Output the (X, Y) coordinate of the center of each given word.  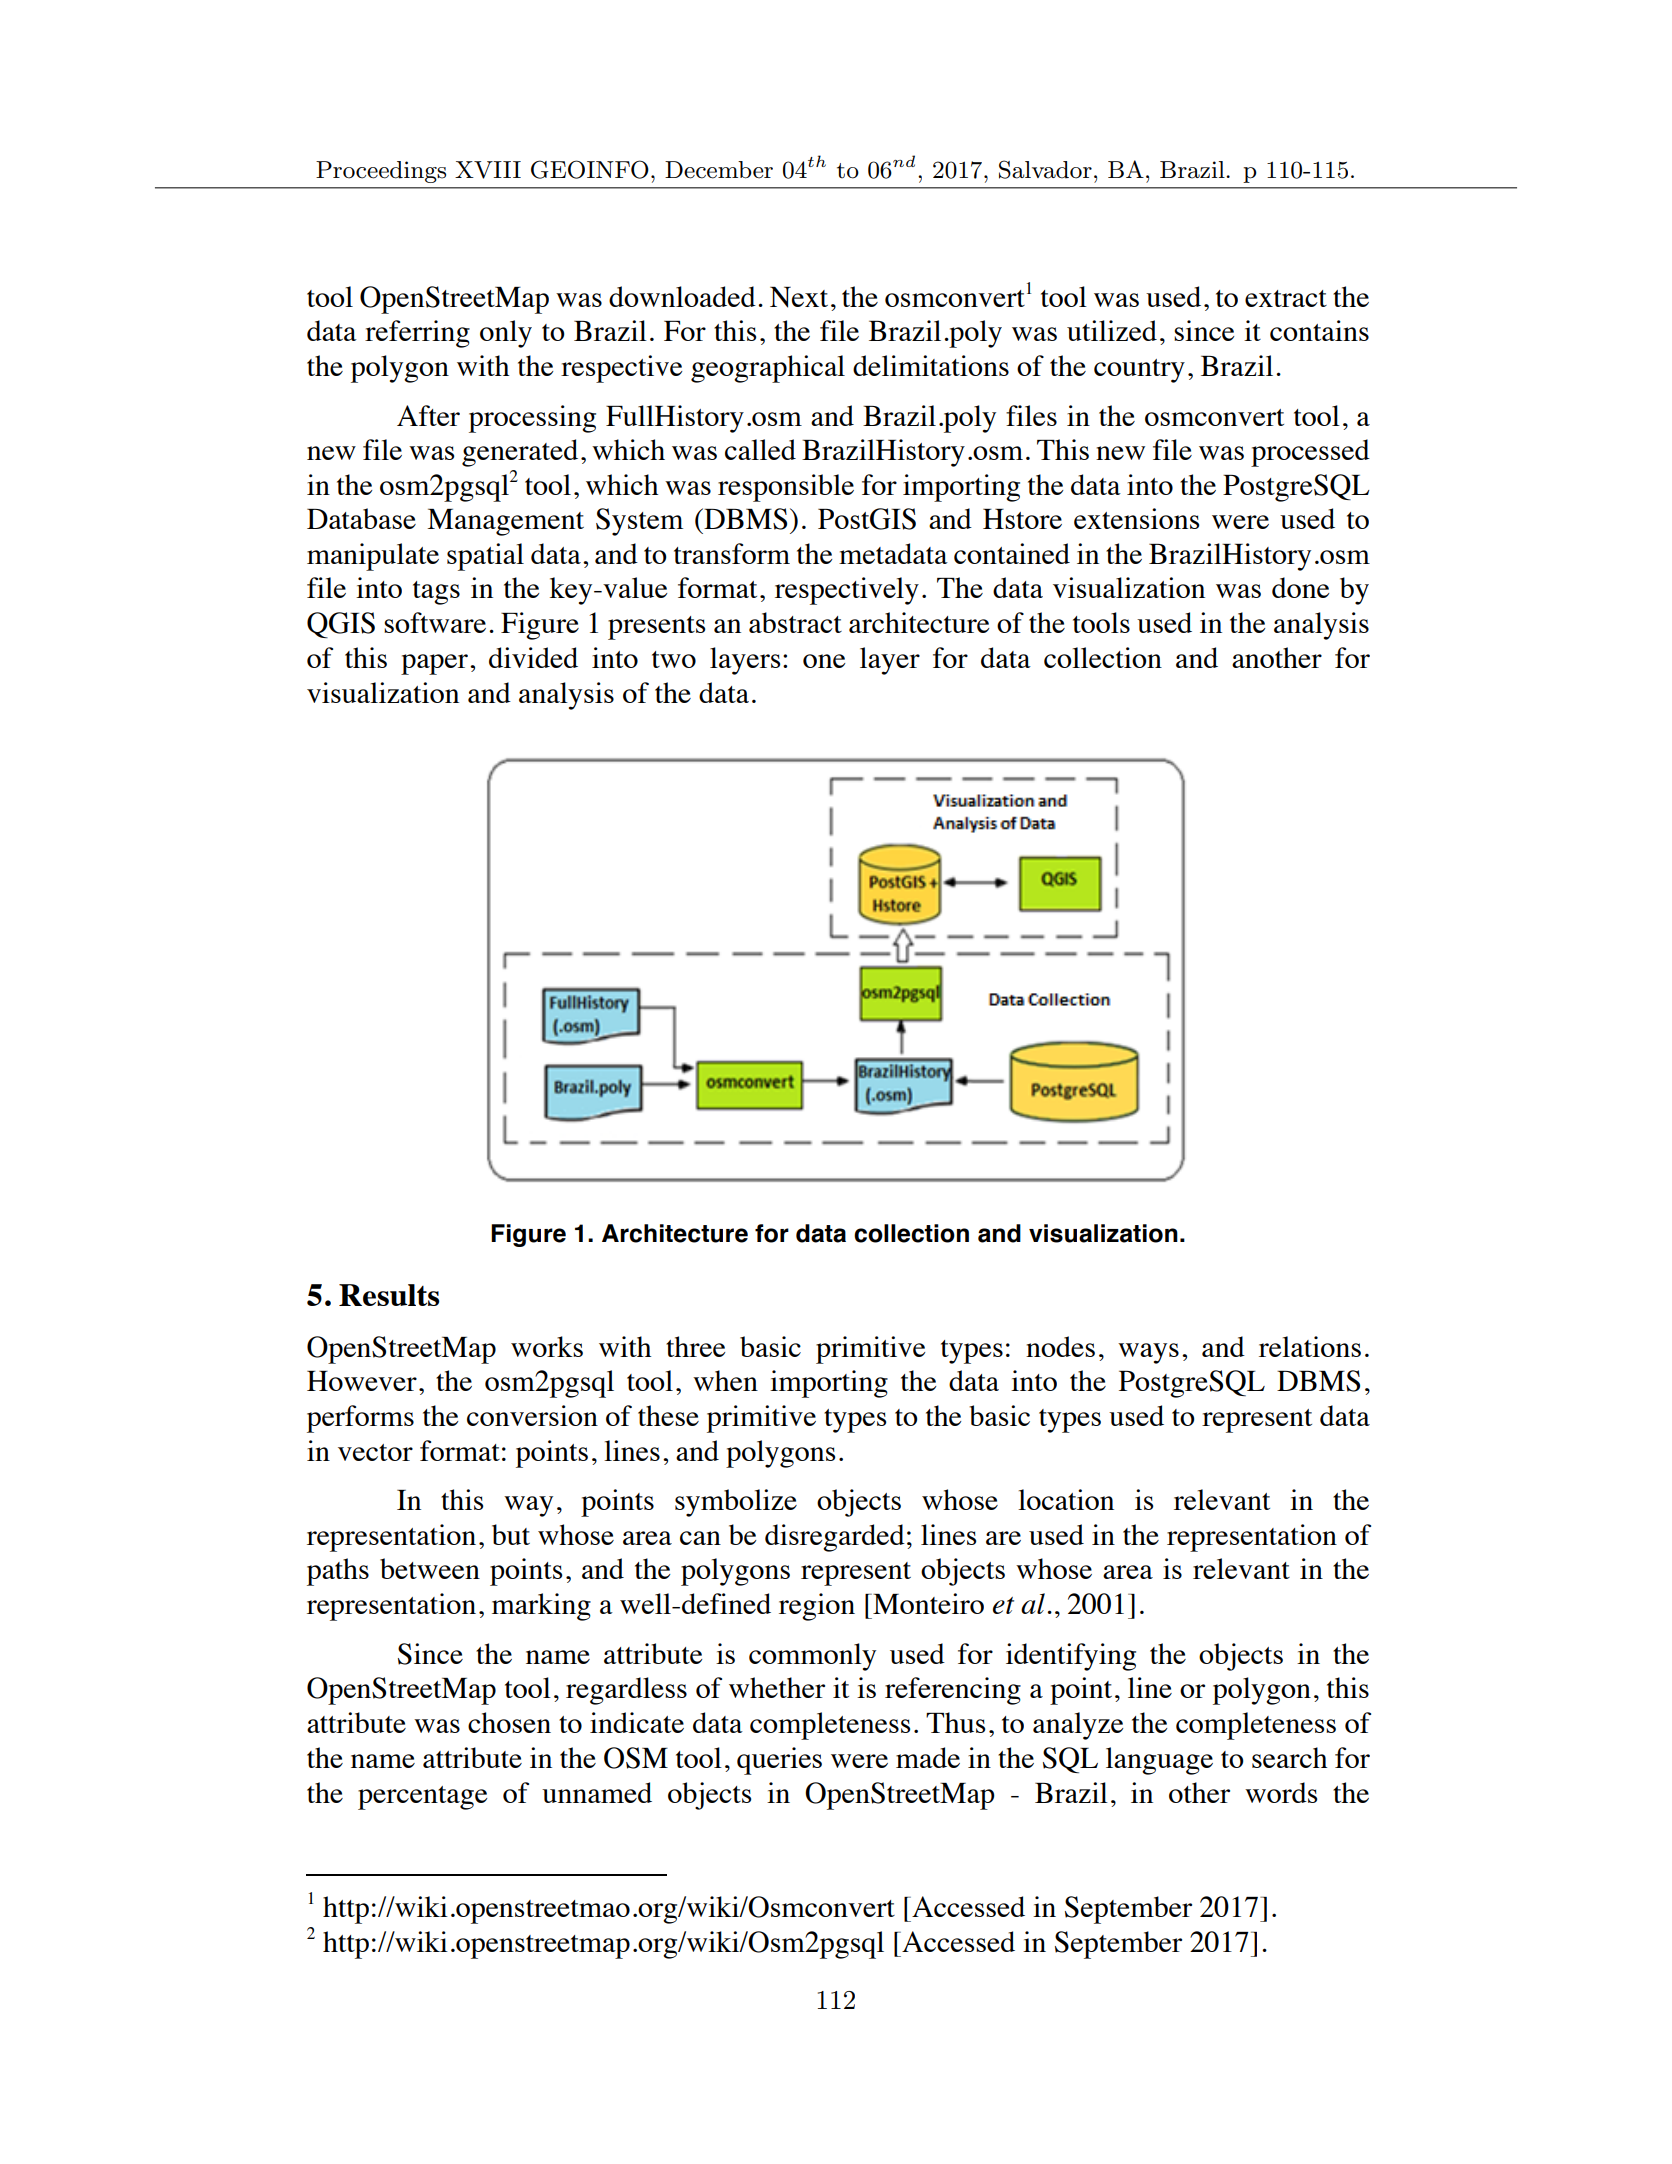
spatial (485, 557)
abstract (795, 622)
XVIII (488, 170)
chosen (509, 1722)
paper (436, 664)
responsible (786, 488)
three (696, 1346)
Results (389, 1295)
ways (1148, 1353)
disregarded (835, 1538)
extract (1286, 298)
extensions (1136, 518)
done (1301, 587)
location (1066, 1499)
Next (799, 297)
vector (375, 1452)
